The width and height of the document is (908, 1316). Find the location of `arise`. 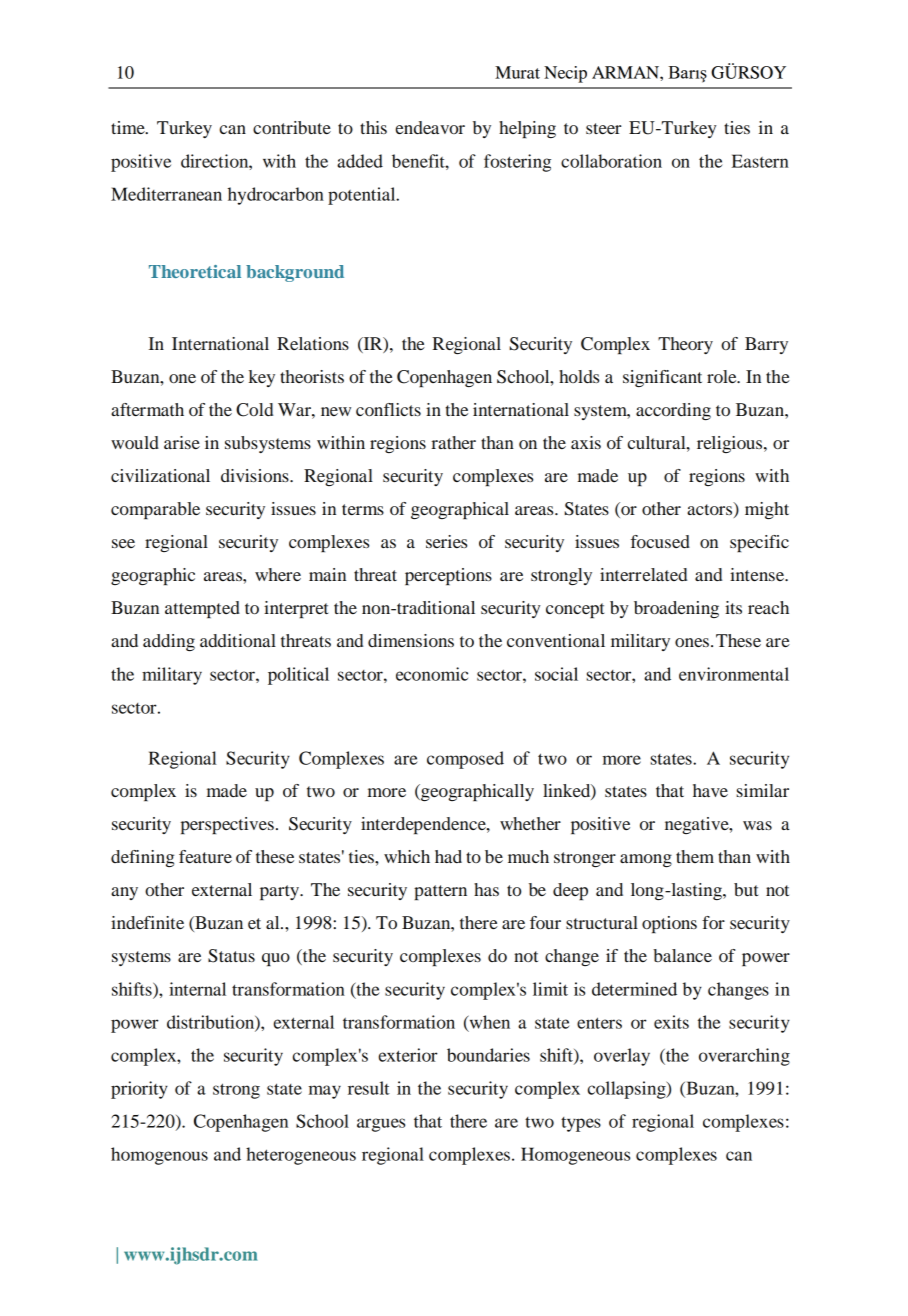

arise is located at coordinates (182, 442).
